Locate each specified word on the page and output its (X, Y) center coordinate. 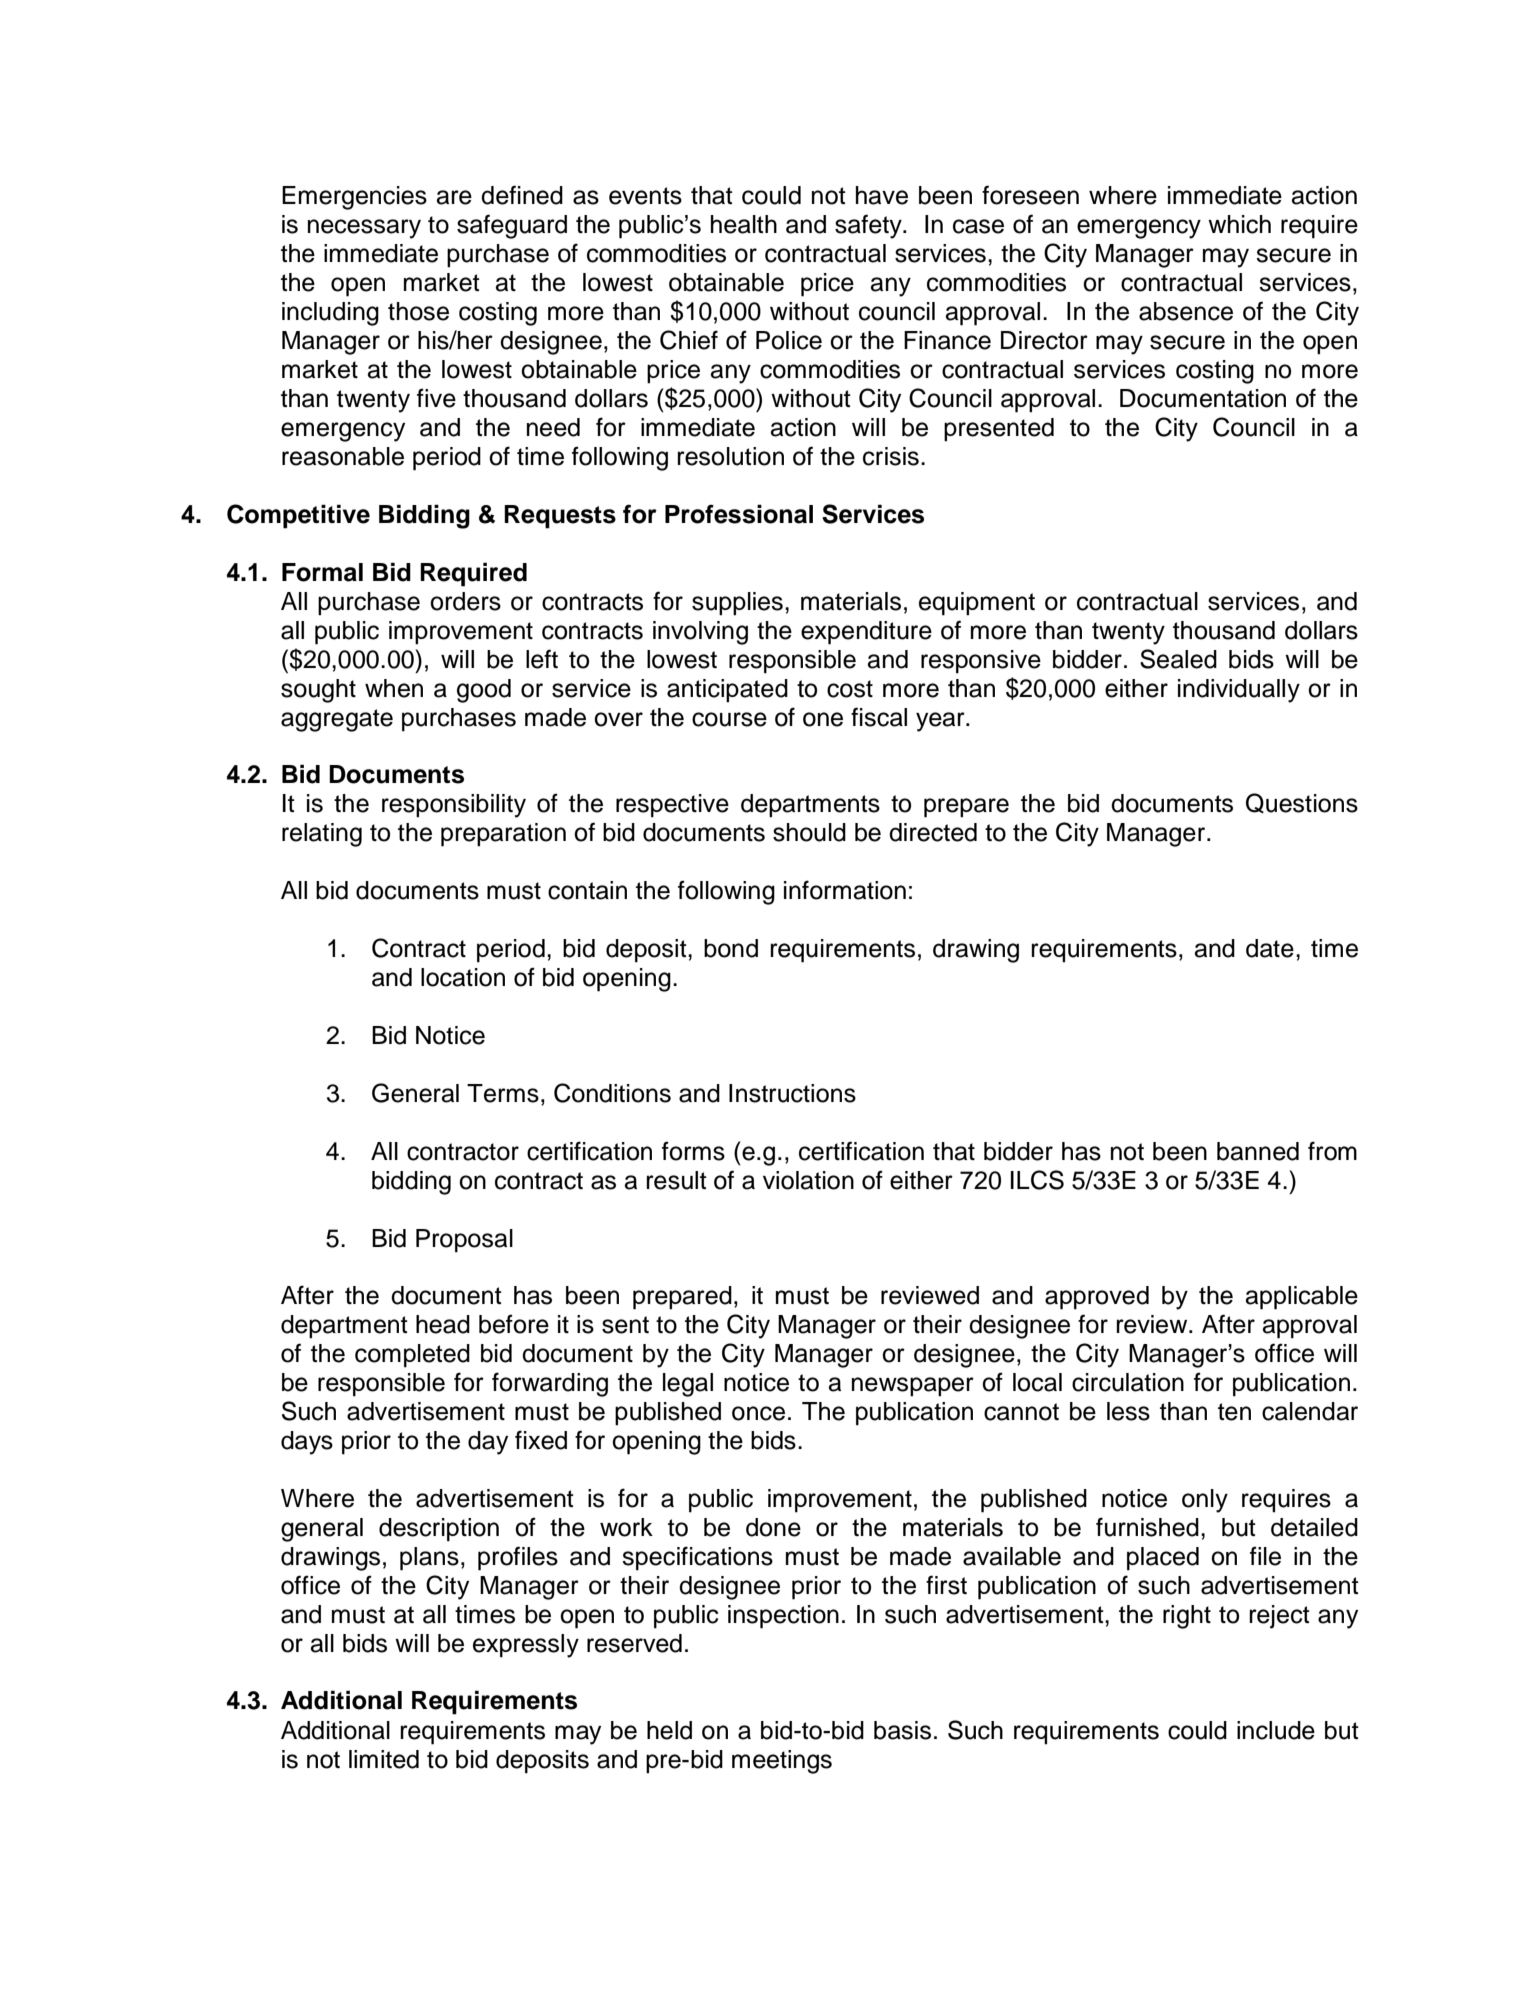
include (1276, 1730)
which (1239, 224)
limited (384, 1759)
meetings (782, 1762)
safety (869, 226)
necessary (364, 229)
